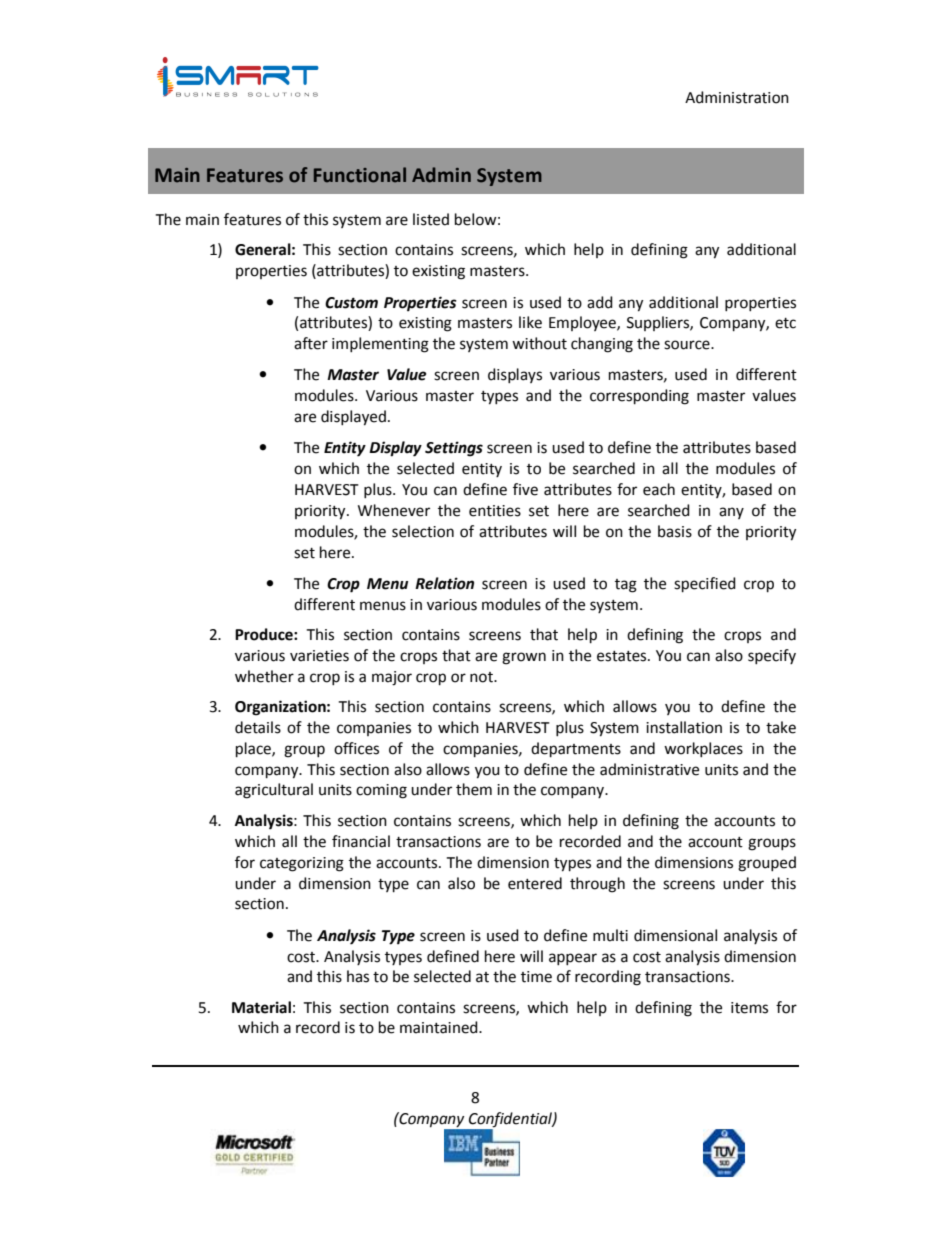 The height and width of the document is (1233, 952). What do you see at coordinates (358, 976) in the document?
I see `has` at bounding box center [358, 976].
